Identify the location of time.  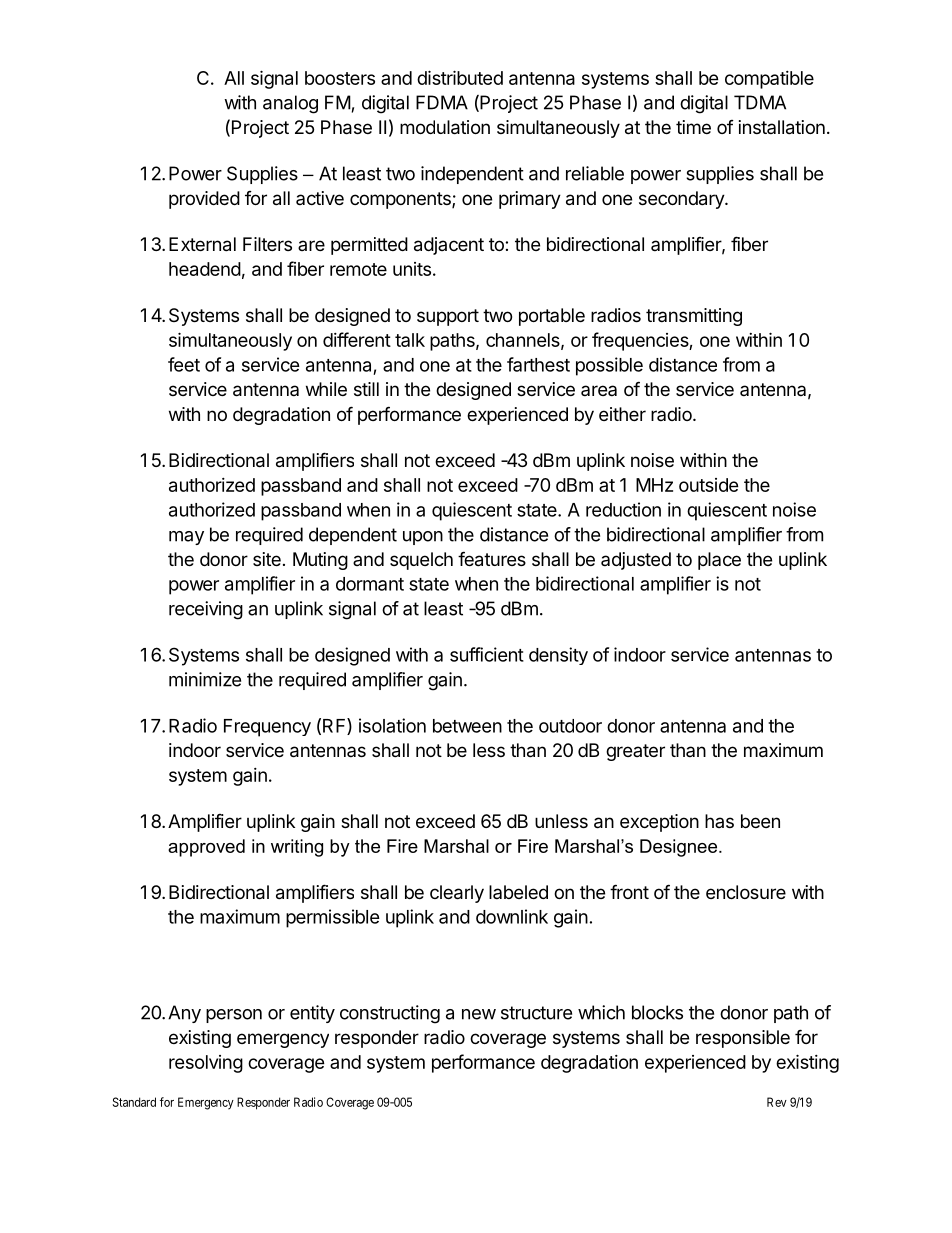
(693, 127).
